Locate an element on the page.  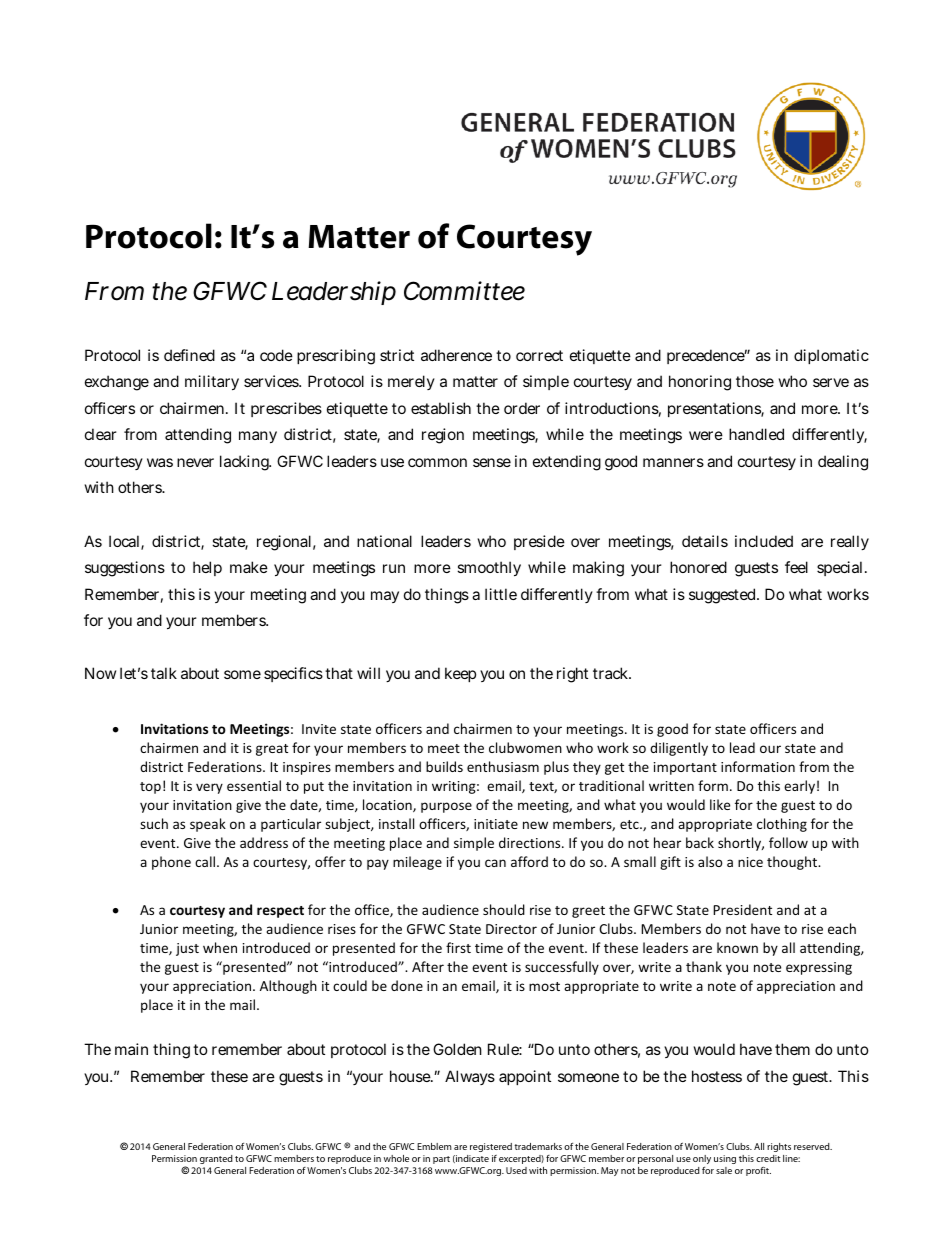
registered is located at coordinates (491, 1147).
